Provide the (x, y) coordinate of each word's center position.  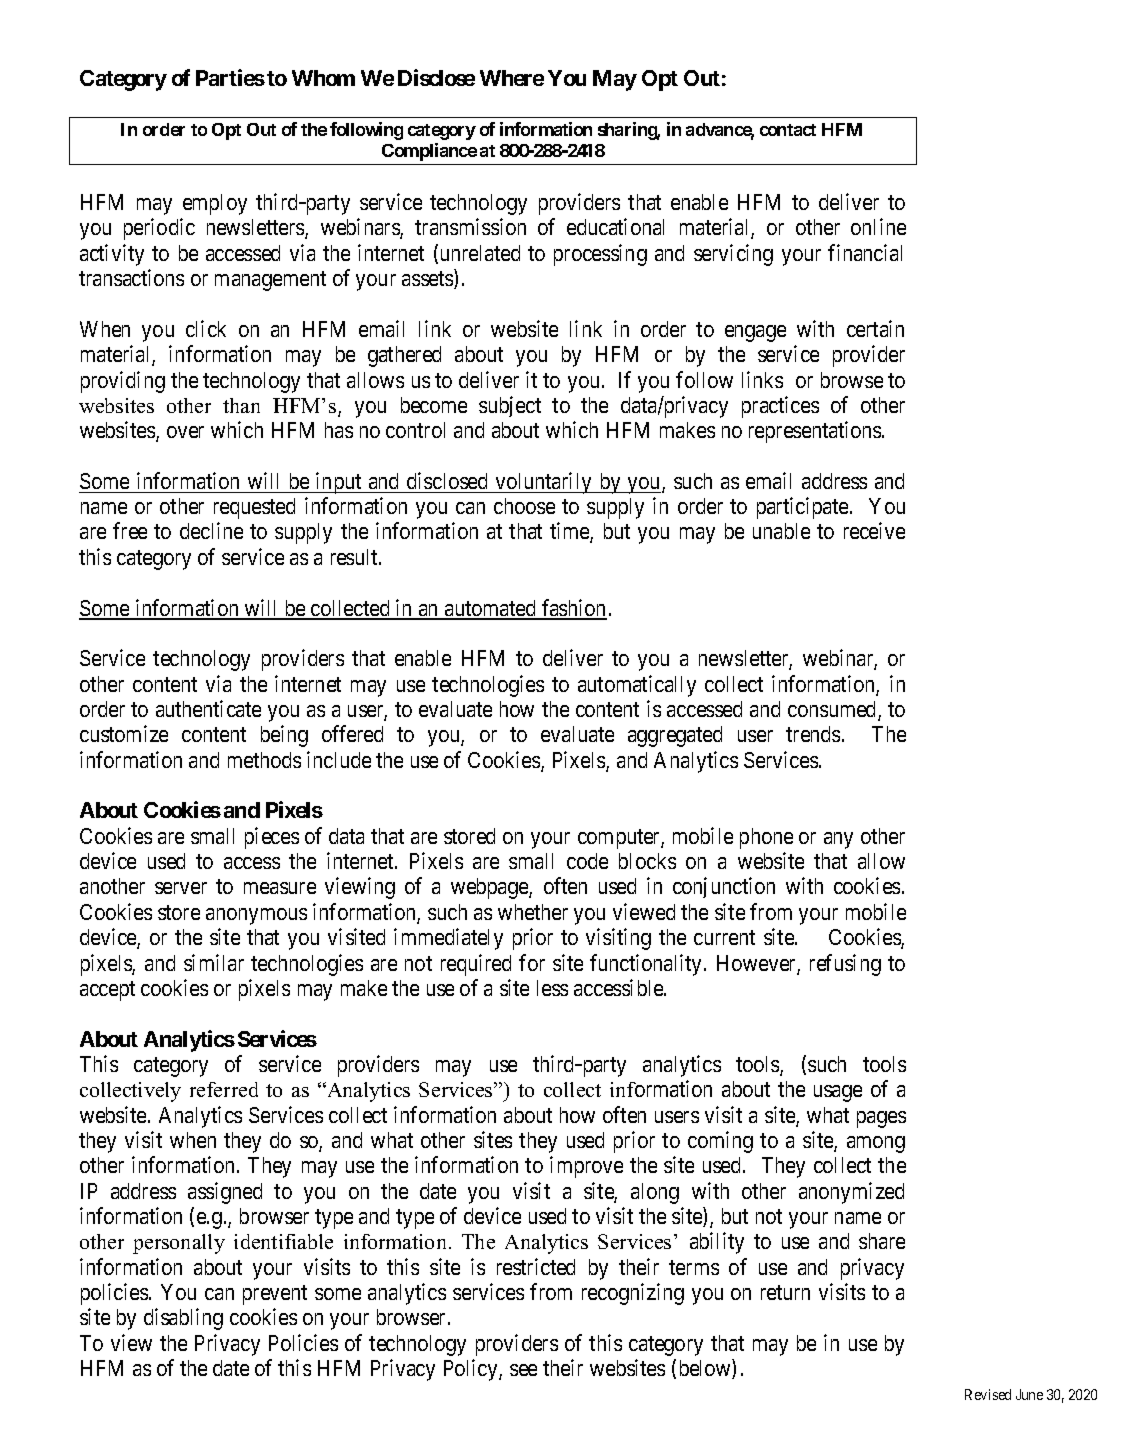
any (838, 840)
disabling (183, 1319)
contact (788, 130)
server (181, 888)
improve (586, 1167)
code (587, 861)
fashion (573, 609)
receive (874, 530)
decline (211, 530)
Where (512, 78)
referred (224, 1089)
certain (875, 328)
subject (510, 406)
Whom (323, 78)
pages (881, 1119)
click (206, 328)
